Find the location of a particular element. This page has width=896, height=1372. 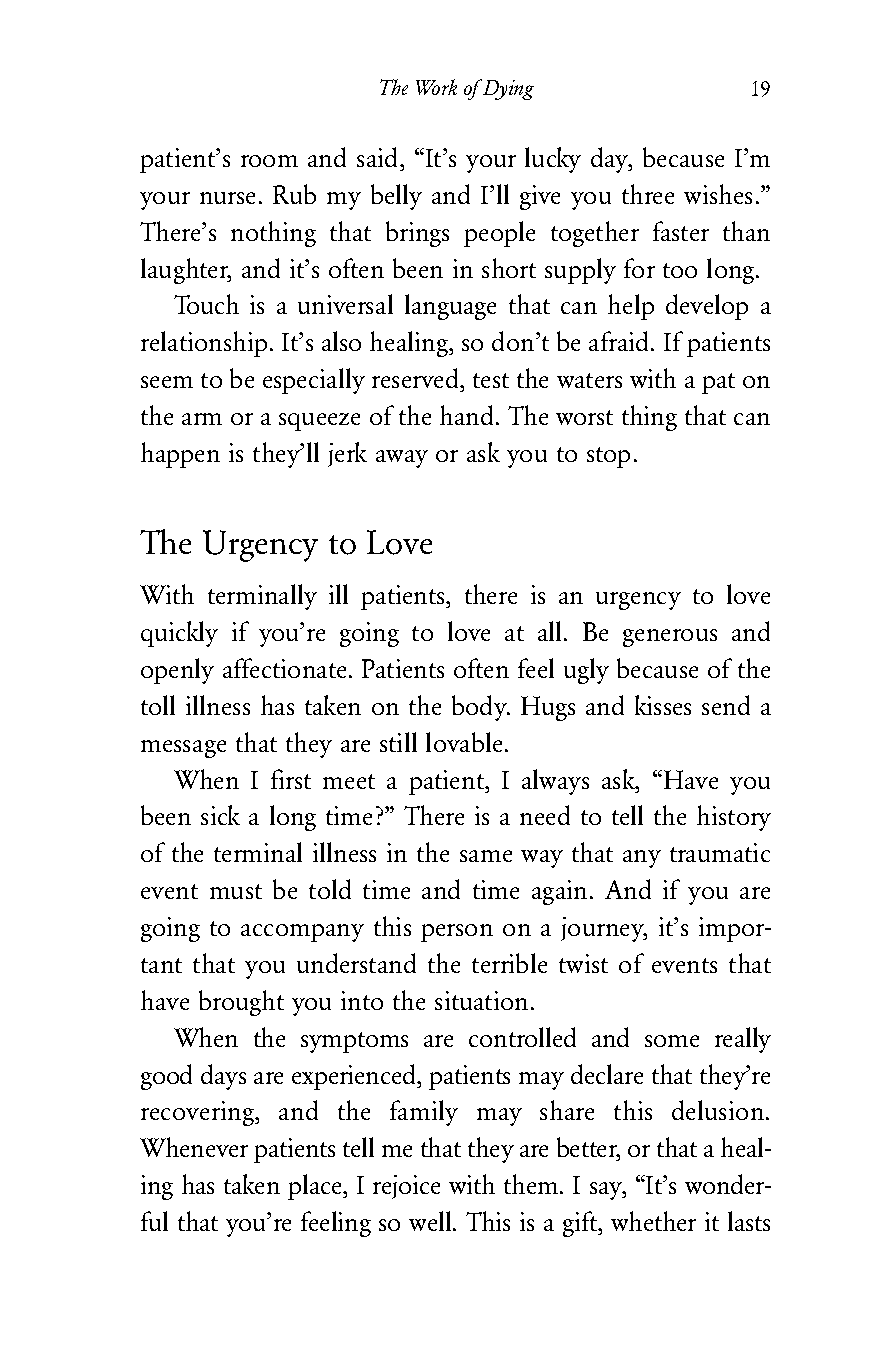

three is located at coordinates (648, 194).
